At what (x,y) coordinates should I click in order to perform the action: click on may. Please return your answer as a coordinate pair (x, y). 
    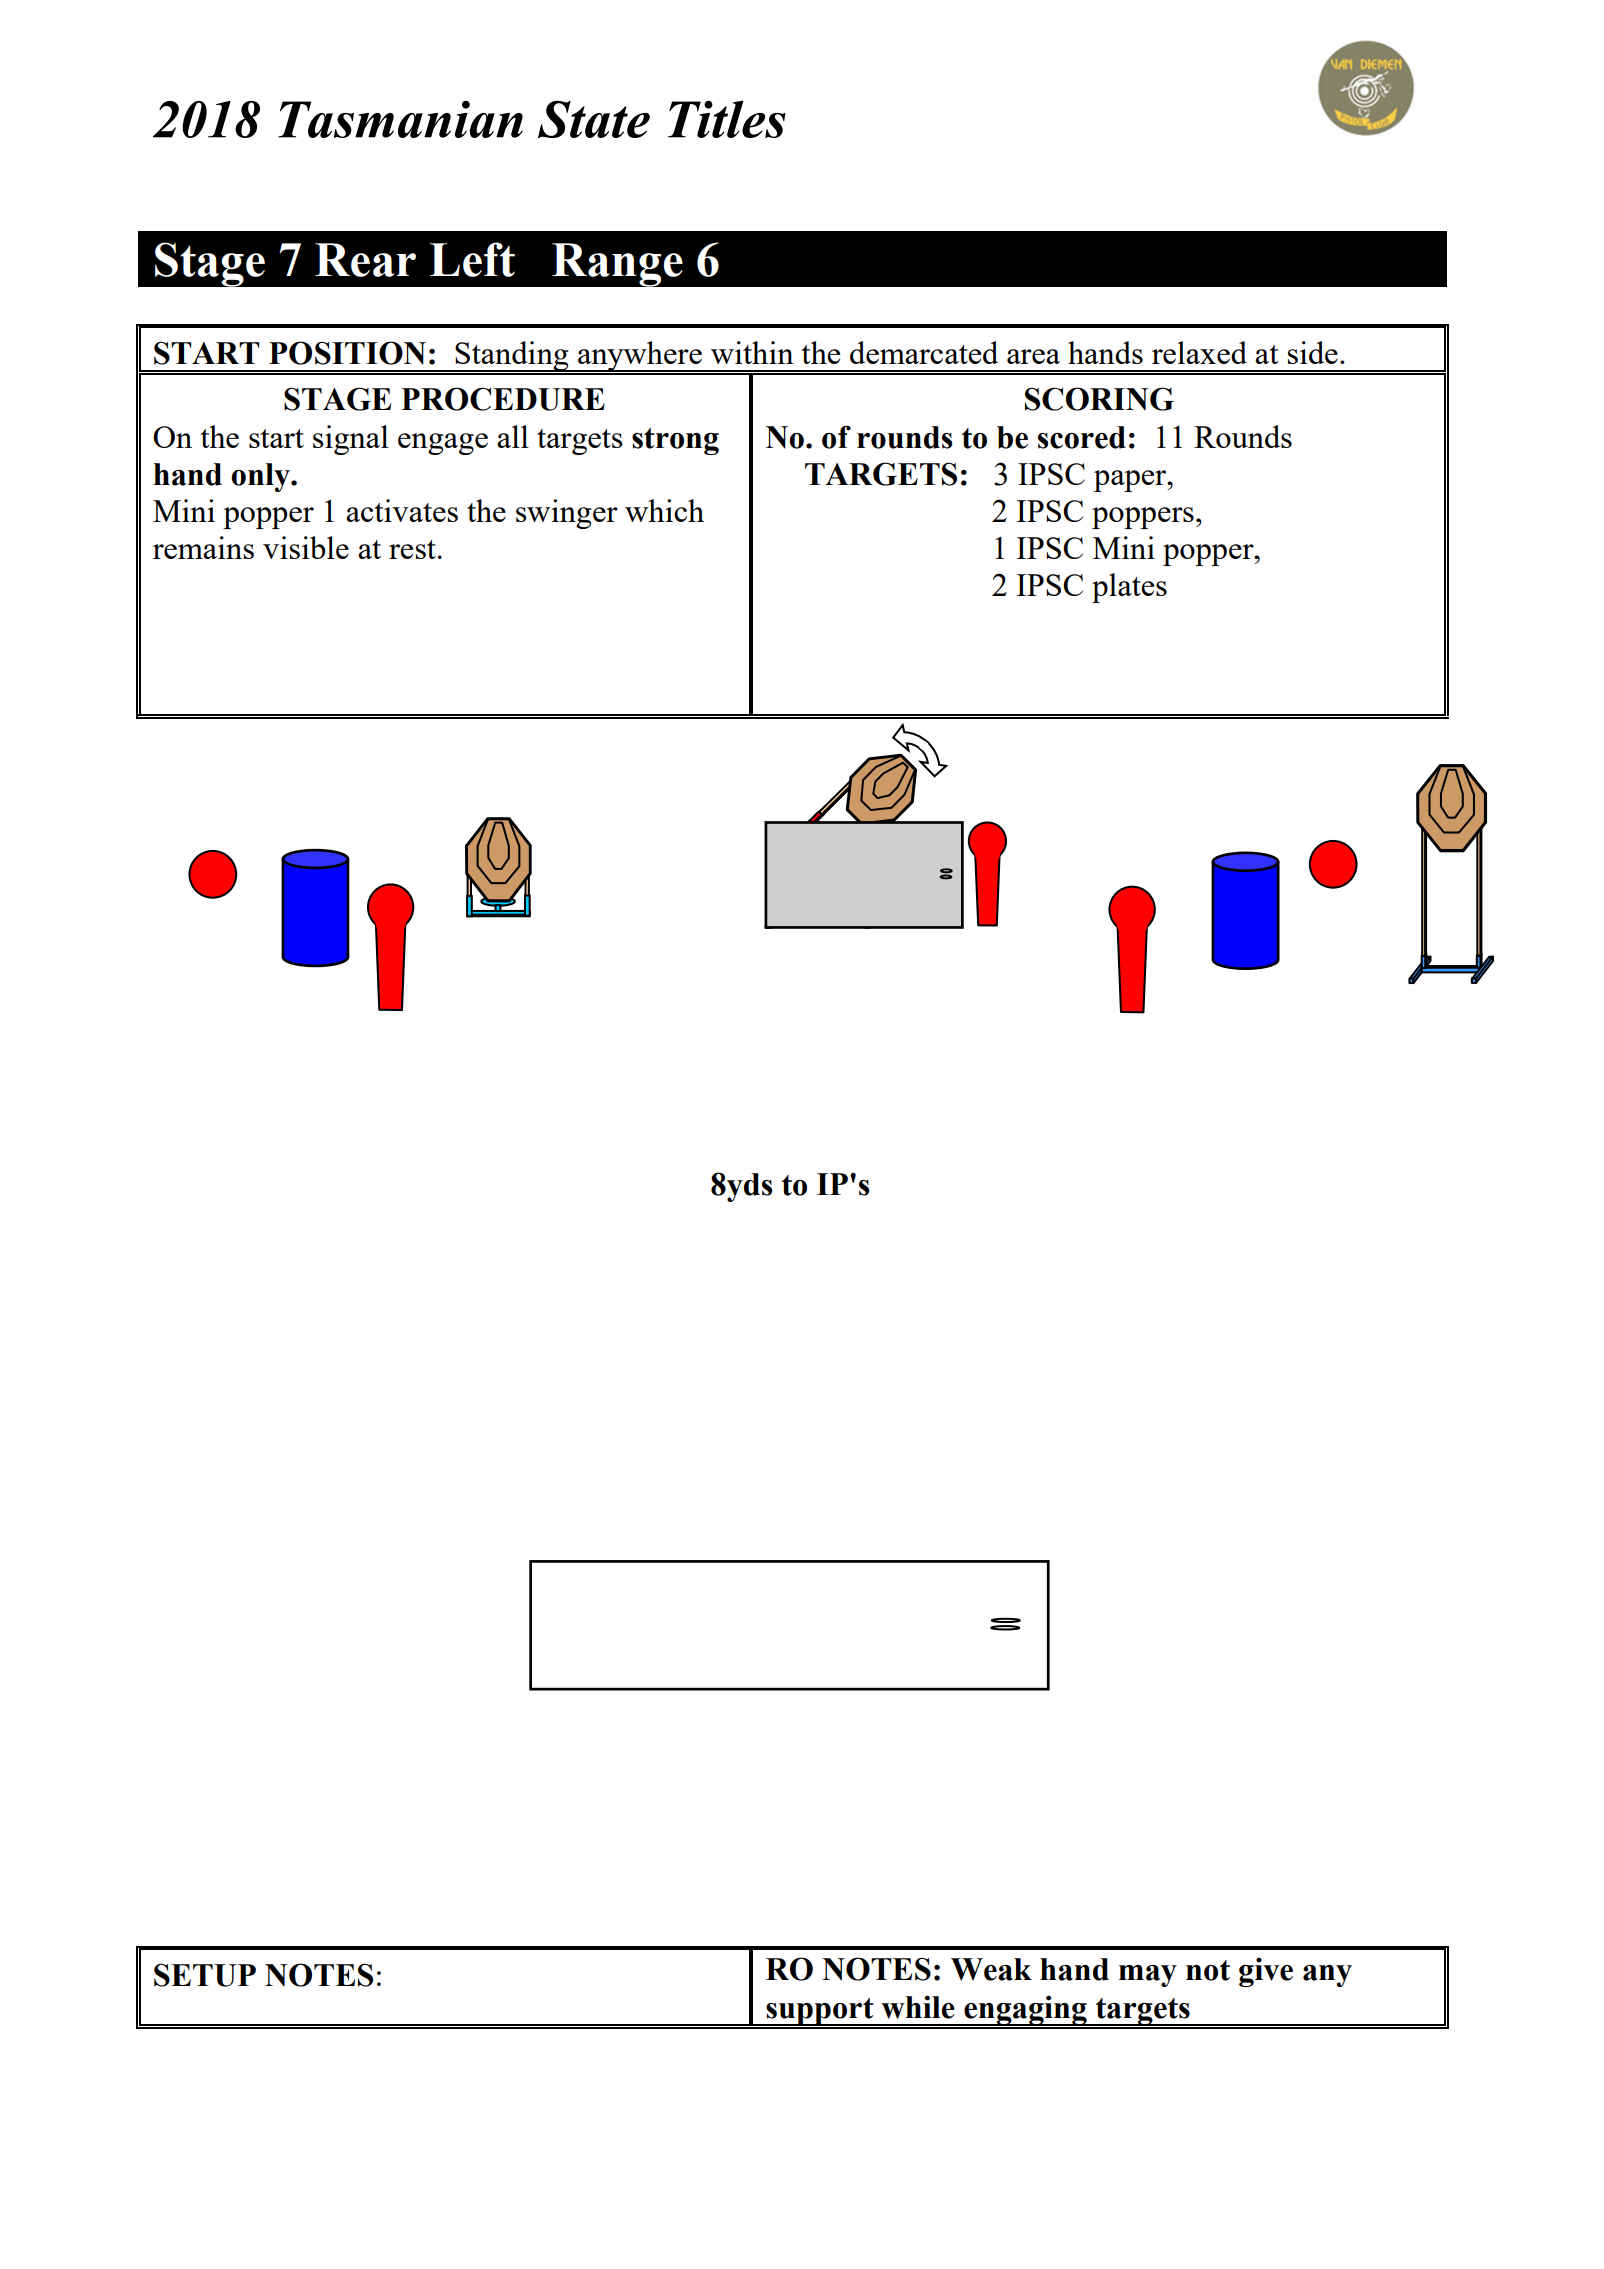
    Looking at the image, I should click on (1148, 1976).
